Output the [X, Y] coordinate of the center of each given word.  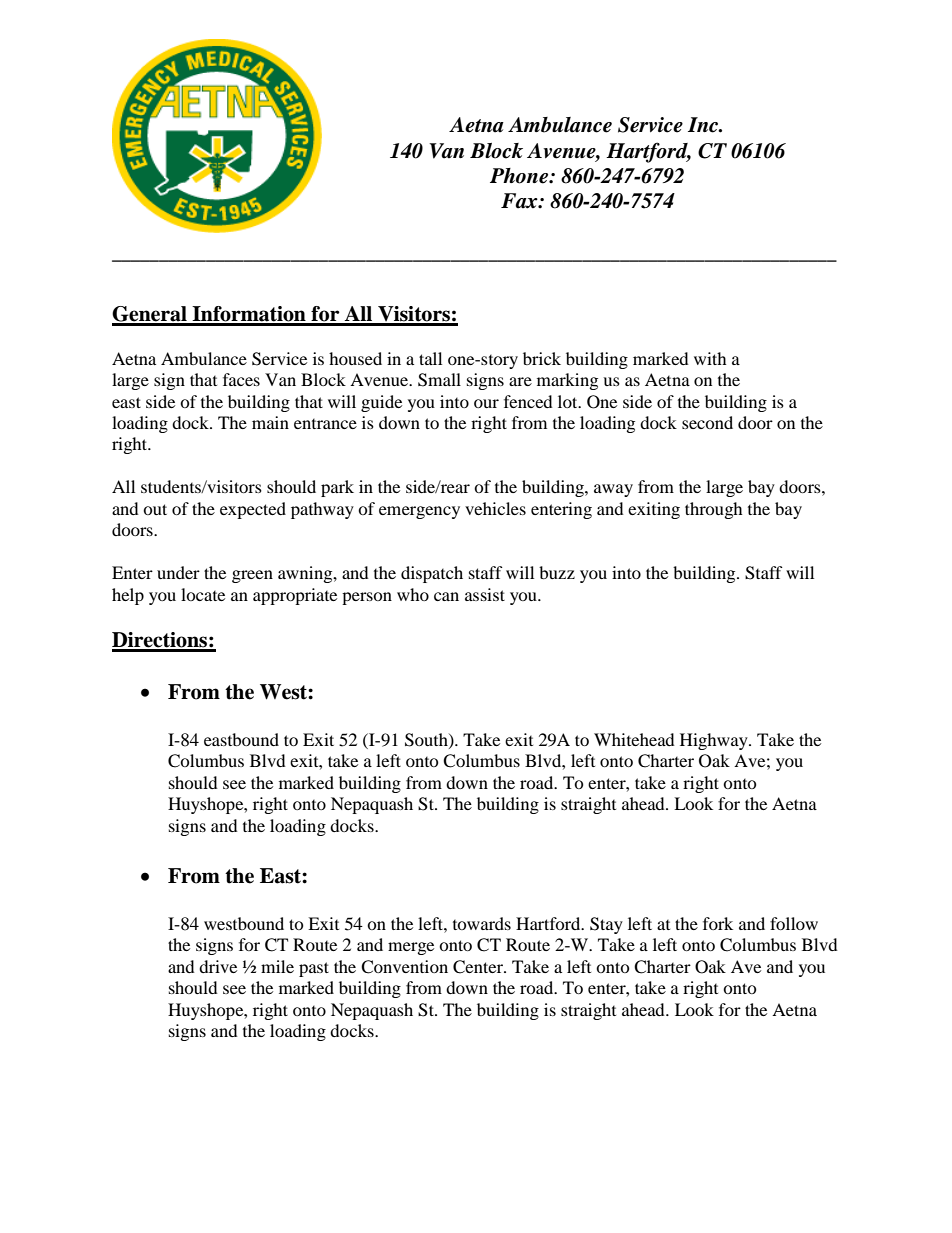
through [714, 510]
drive [218, 966]
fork [718, 923]
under [178, 572]
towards [482, 923]
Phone [520, 176]
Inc [704, 125]
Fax [520, 201]
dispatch [432, 574]
